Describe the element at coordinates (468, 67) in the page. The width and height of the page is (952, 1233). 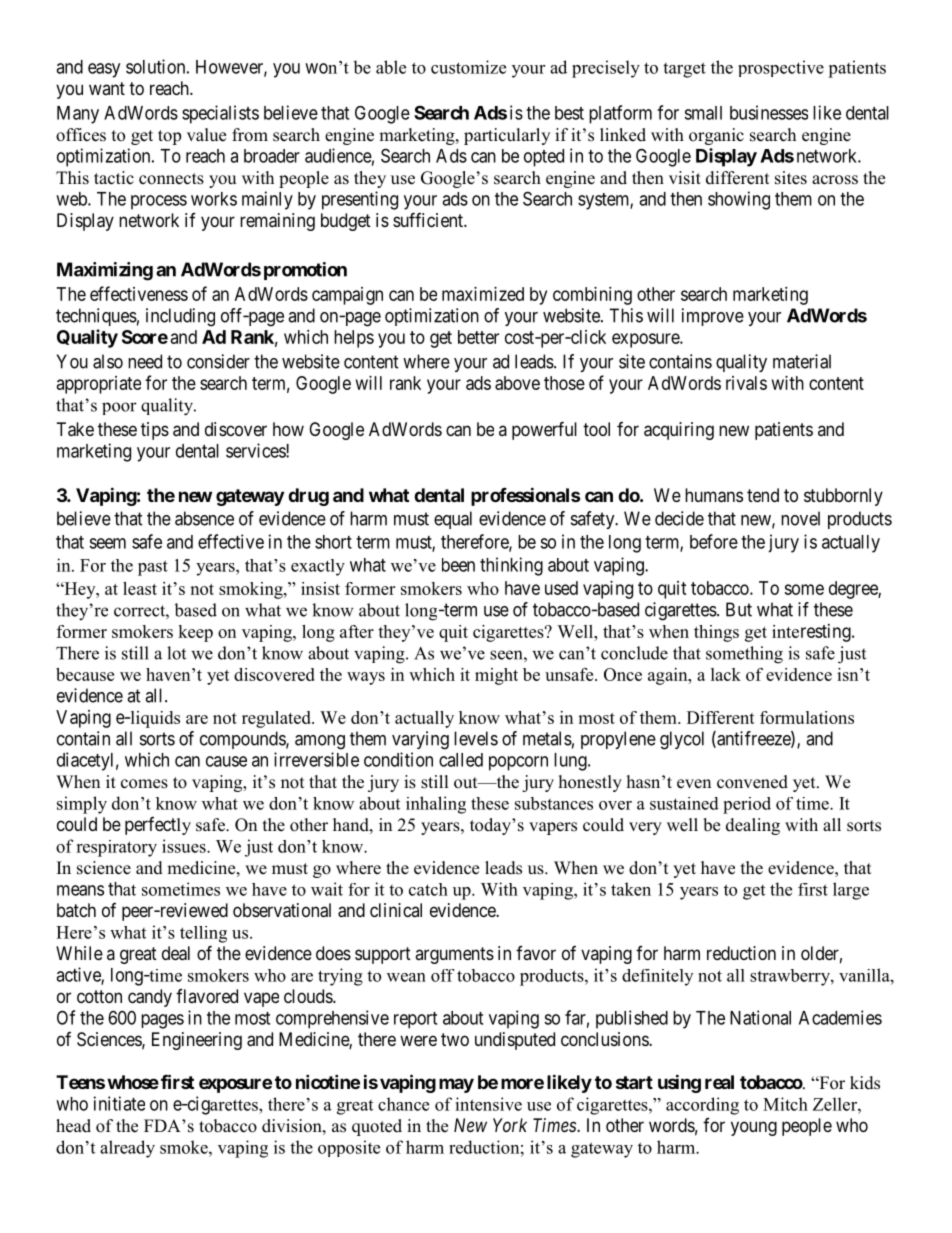
I see `customize` at that location.
